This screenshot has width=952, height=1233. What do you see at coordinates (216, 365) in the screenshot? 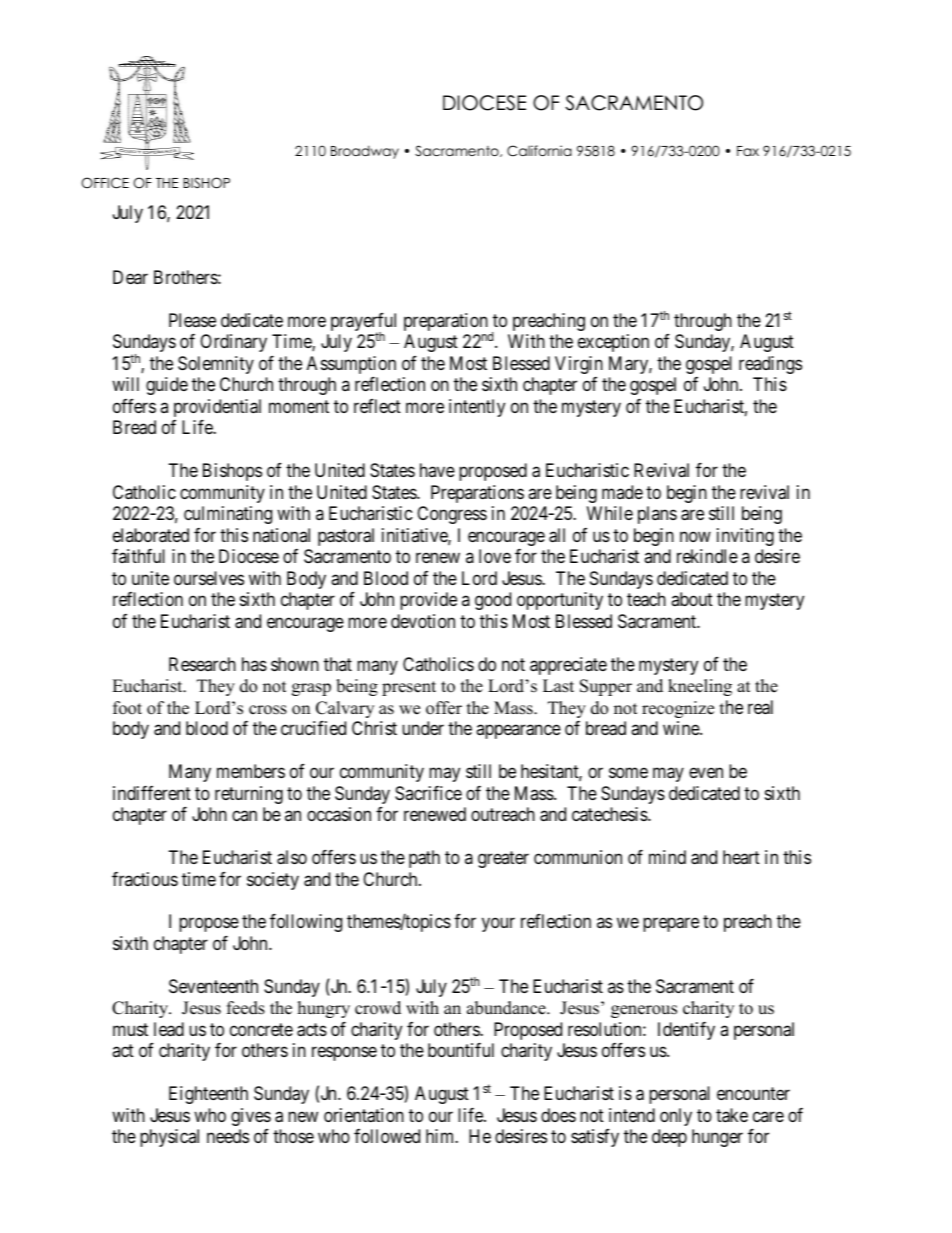
I see `Solemnity` at bounding box center [216, 365].
